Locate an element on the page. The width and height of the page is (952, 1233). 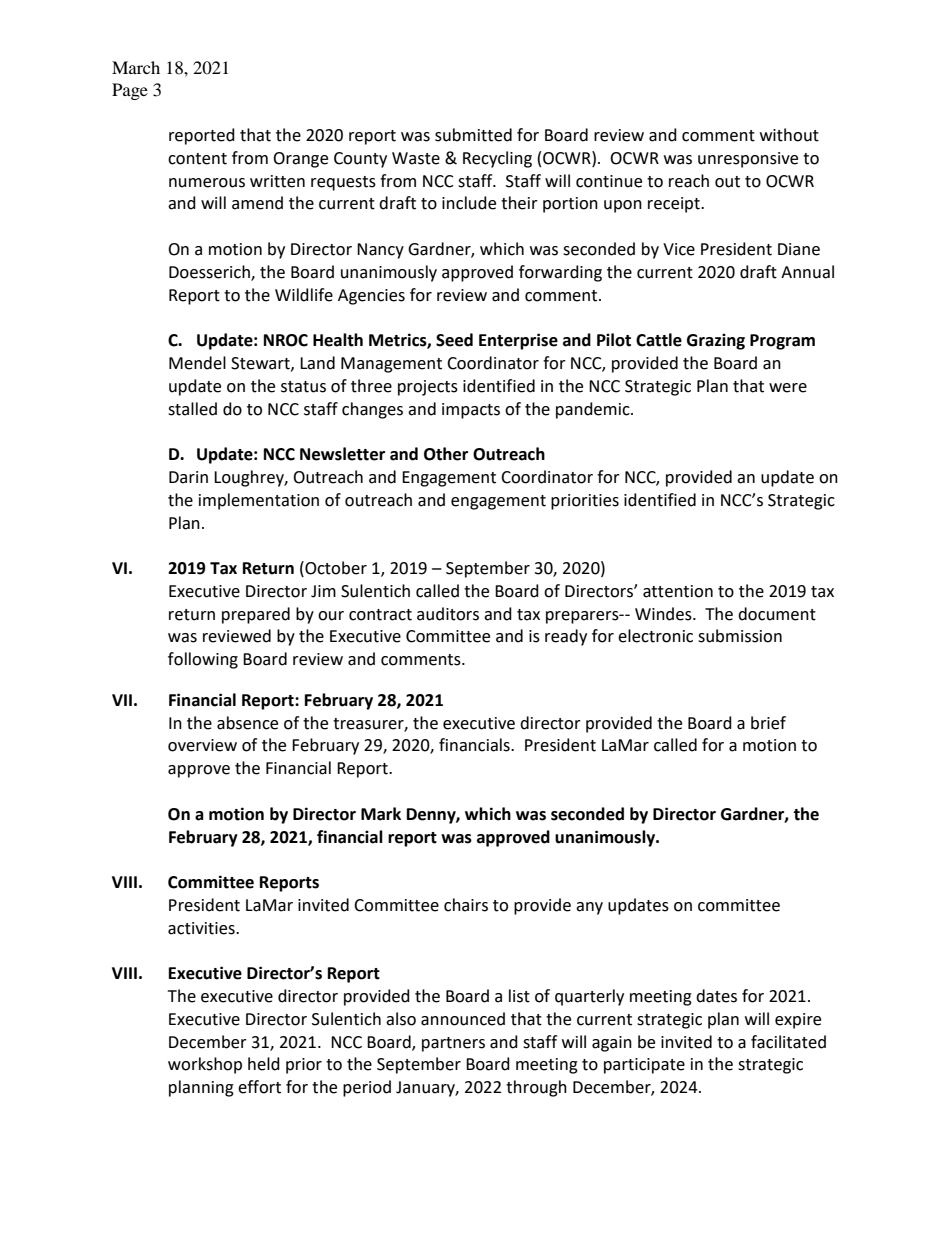
attention is located at coordinates (678, 591).
